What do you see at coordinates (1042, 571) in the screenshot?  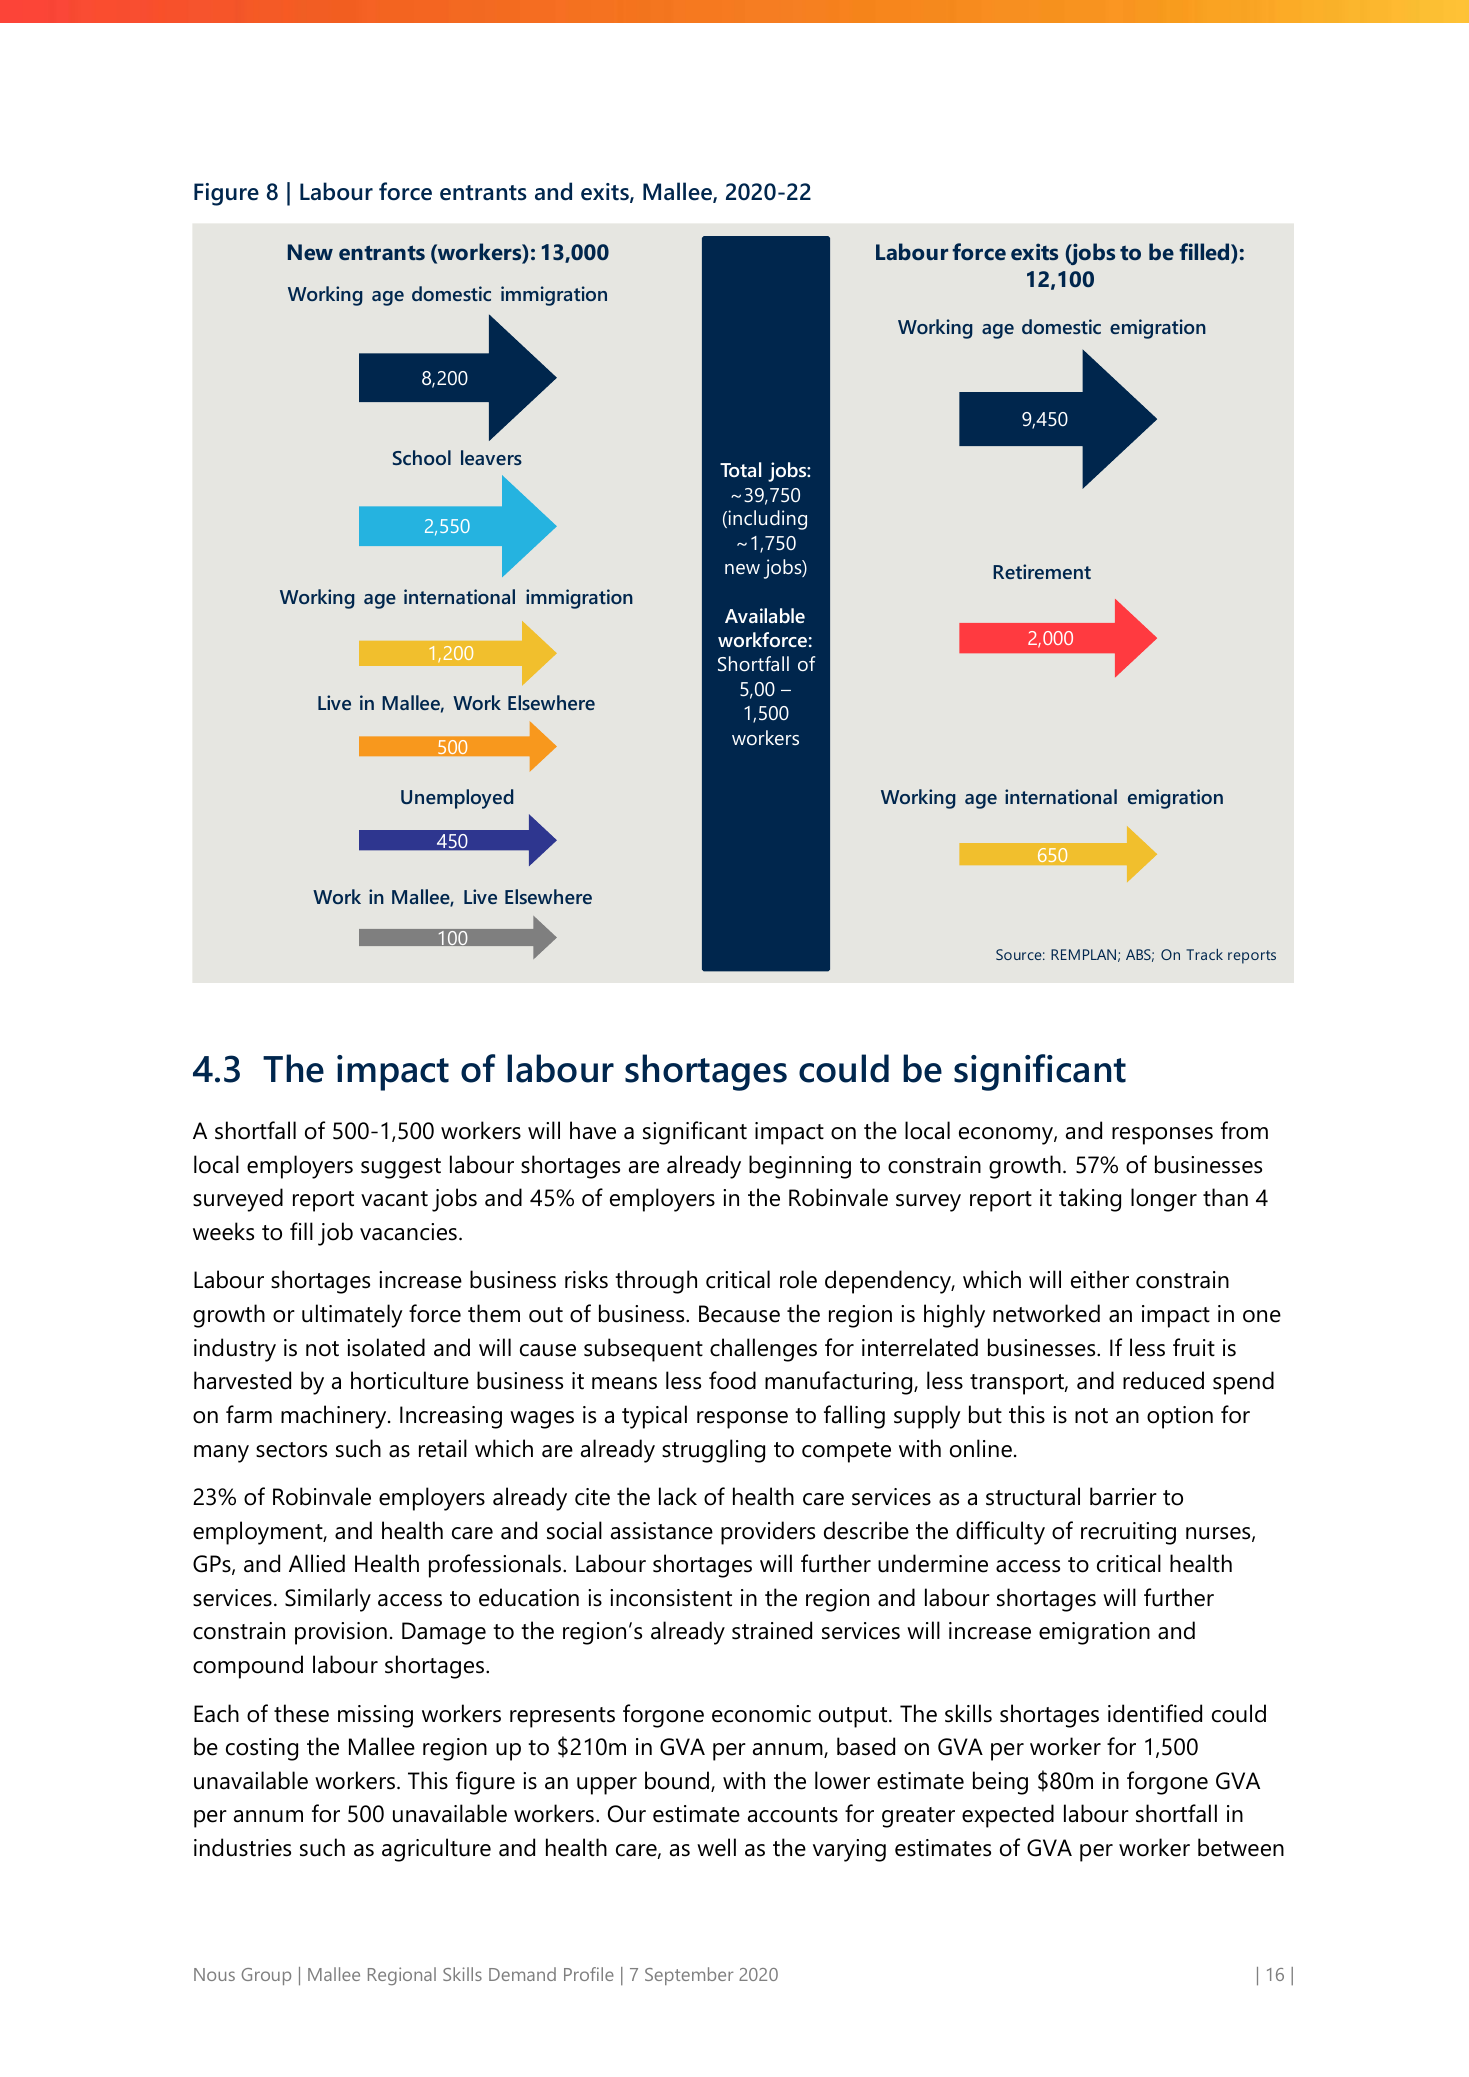 I see `Retirement` at bounding box center [1042, 571].
